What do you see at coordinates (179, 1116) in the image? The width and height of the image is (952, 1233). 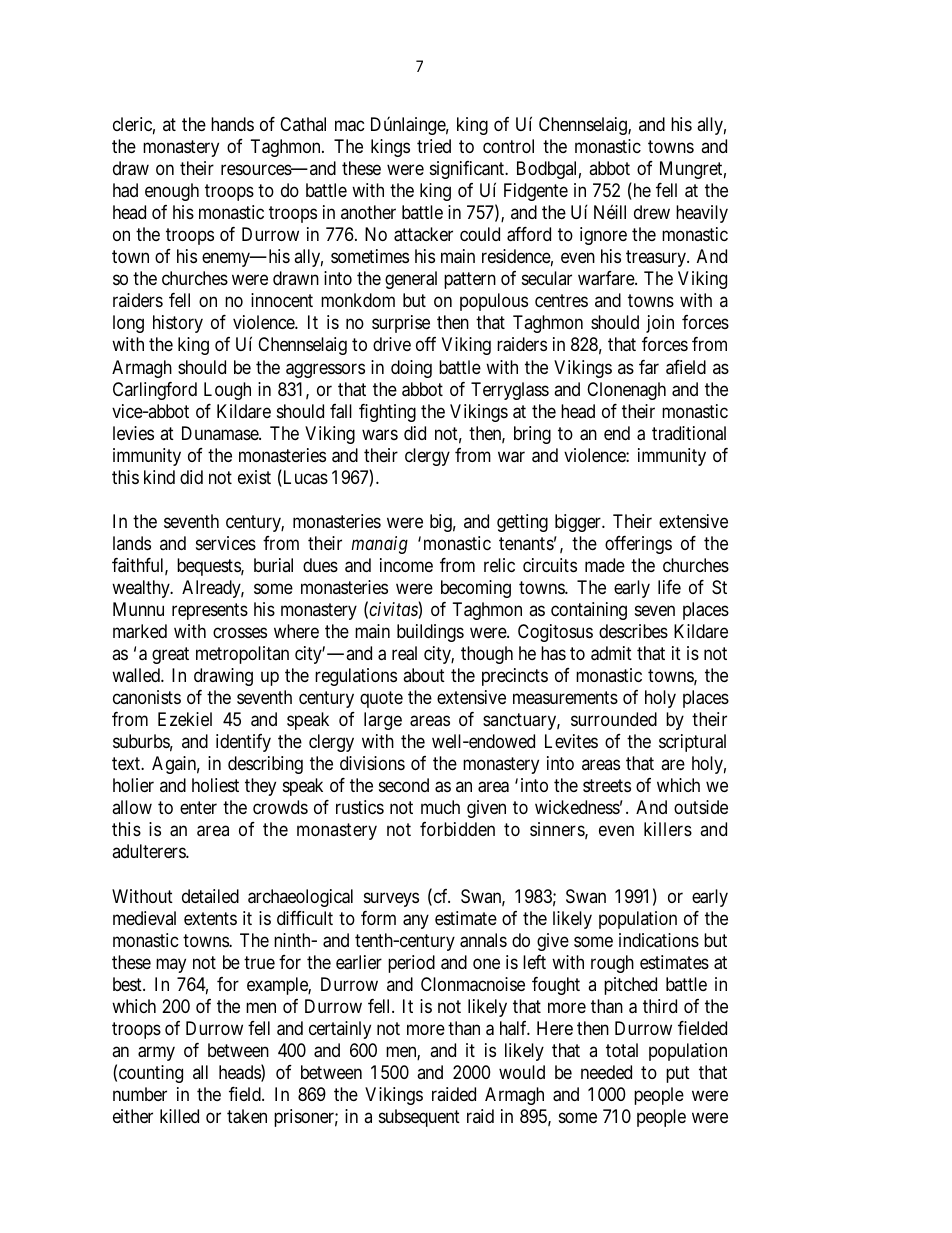 I see `killed` at bounding box center [179, 1116].
